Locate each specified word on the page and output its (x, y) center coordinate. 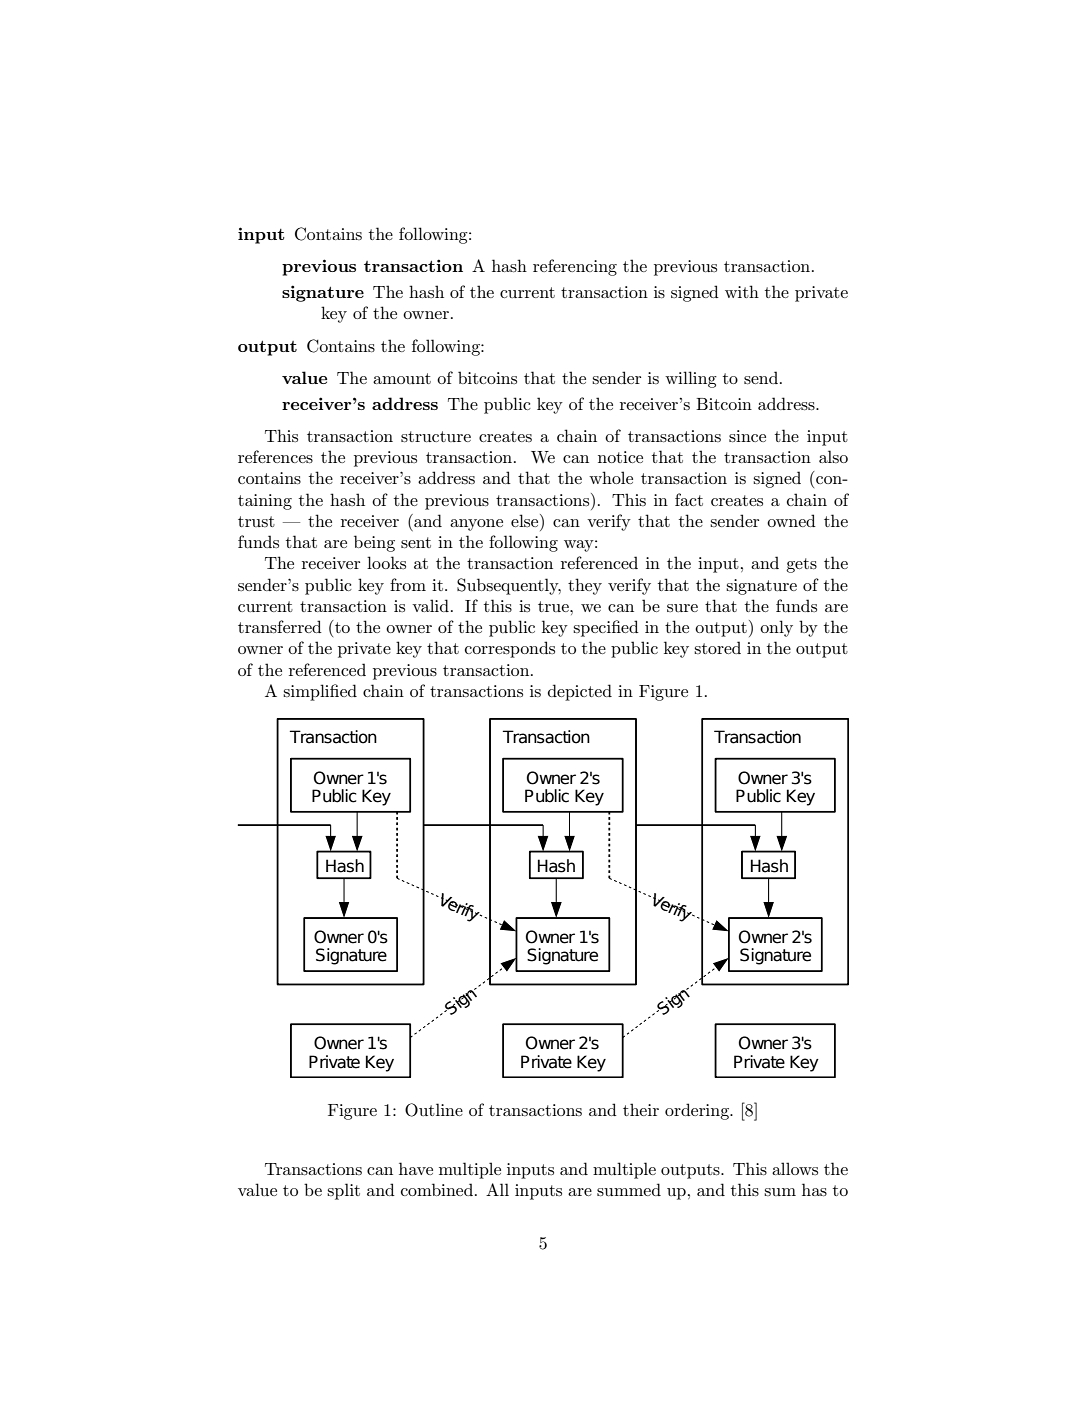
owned (791, 520)
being (374, 543)
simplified (320, 692)
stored (717, 647)
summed (629, 1189)
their (641, 1109)
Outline (434, 1110)
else (526, 520)
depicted (580, 692)
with (742, 291)
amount (402, 378)
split (343, 1191)
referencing (575, 267)
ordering (698, 1111)
